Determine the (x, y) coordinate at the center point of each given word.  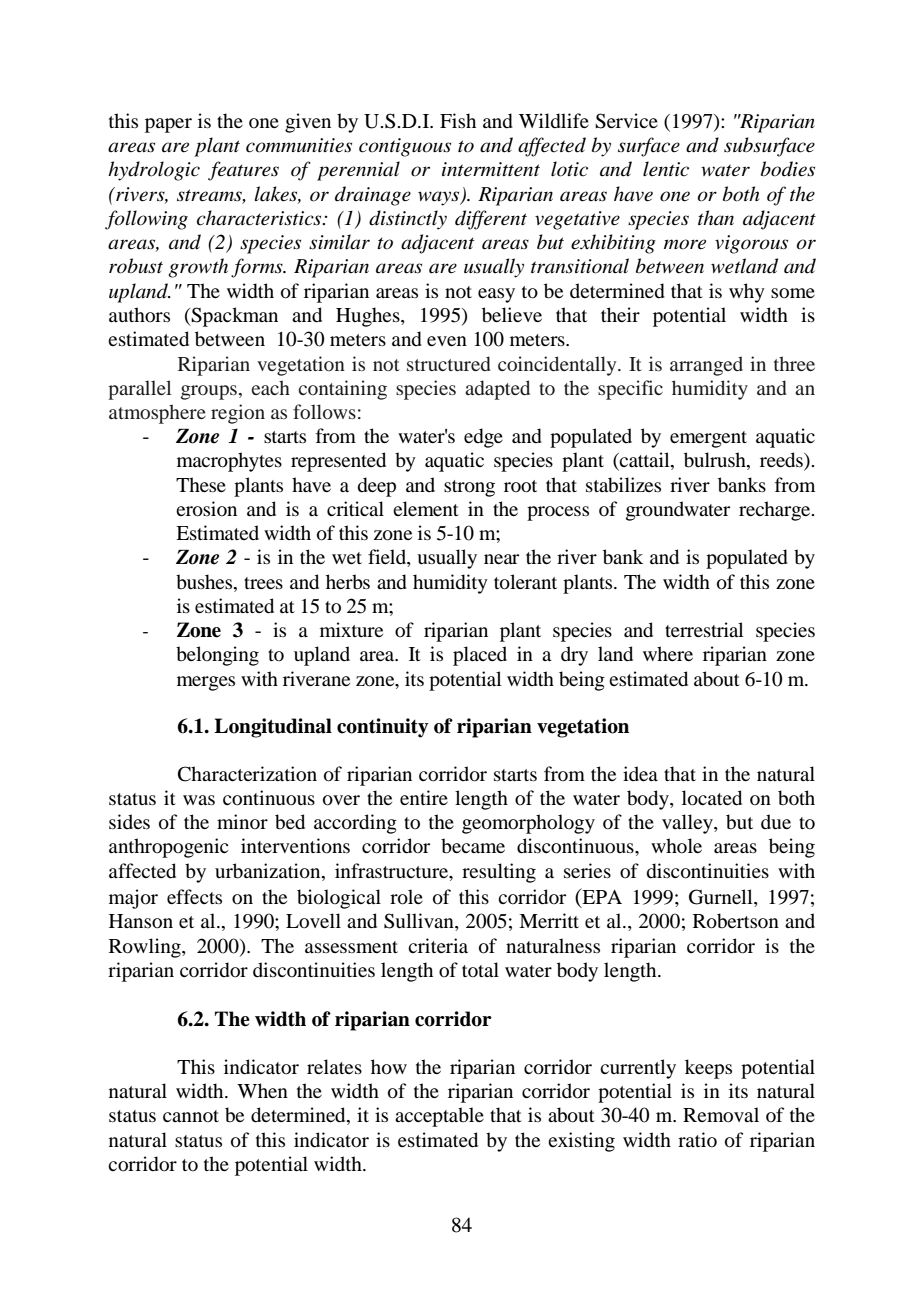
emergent (708, 439)
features (243, 171)
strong (469, 488)
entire (424, 797)
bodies (788, 169)
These (201, 484)
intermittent (491, 169)
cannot (191, 1116)
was (199, 800)
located (712, 798)
